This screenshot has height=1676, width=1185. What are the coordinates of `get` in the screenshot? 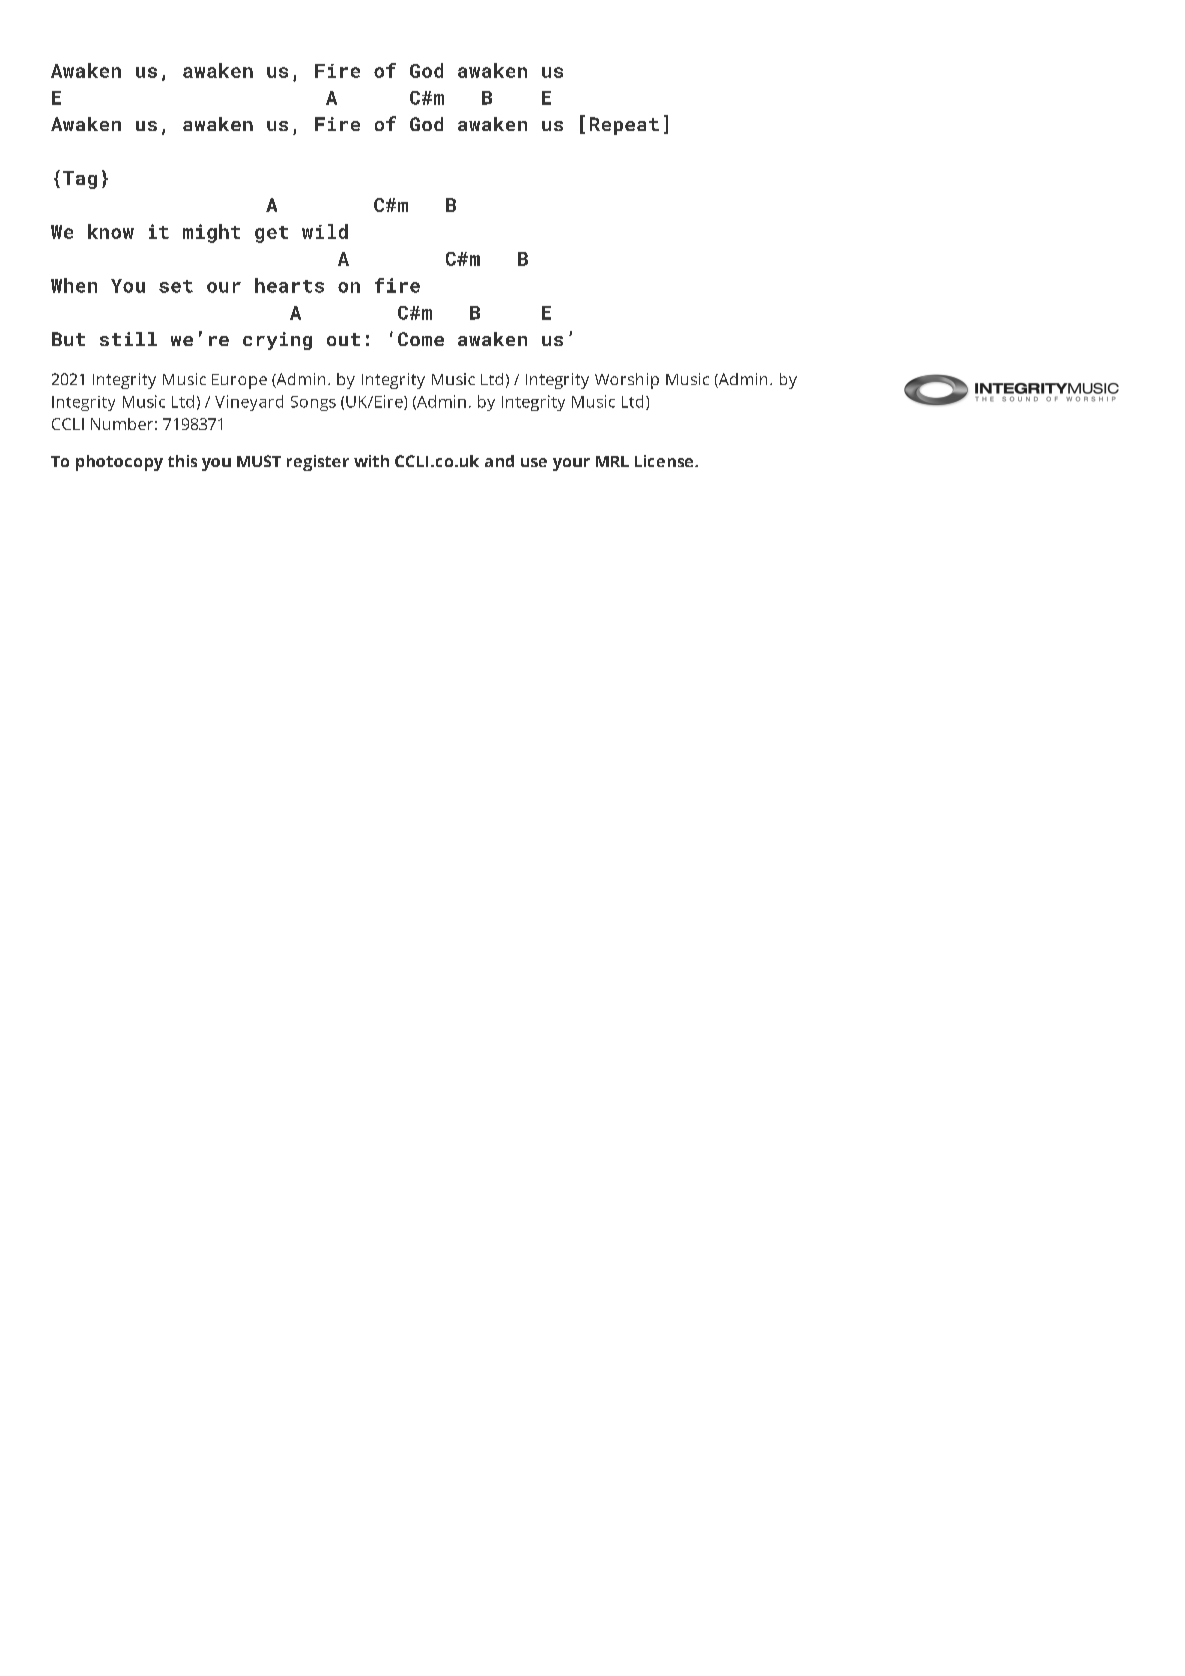 It's located at (271, 234).
